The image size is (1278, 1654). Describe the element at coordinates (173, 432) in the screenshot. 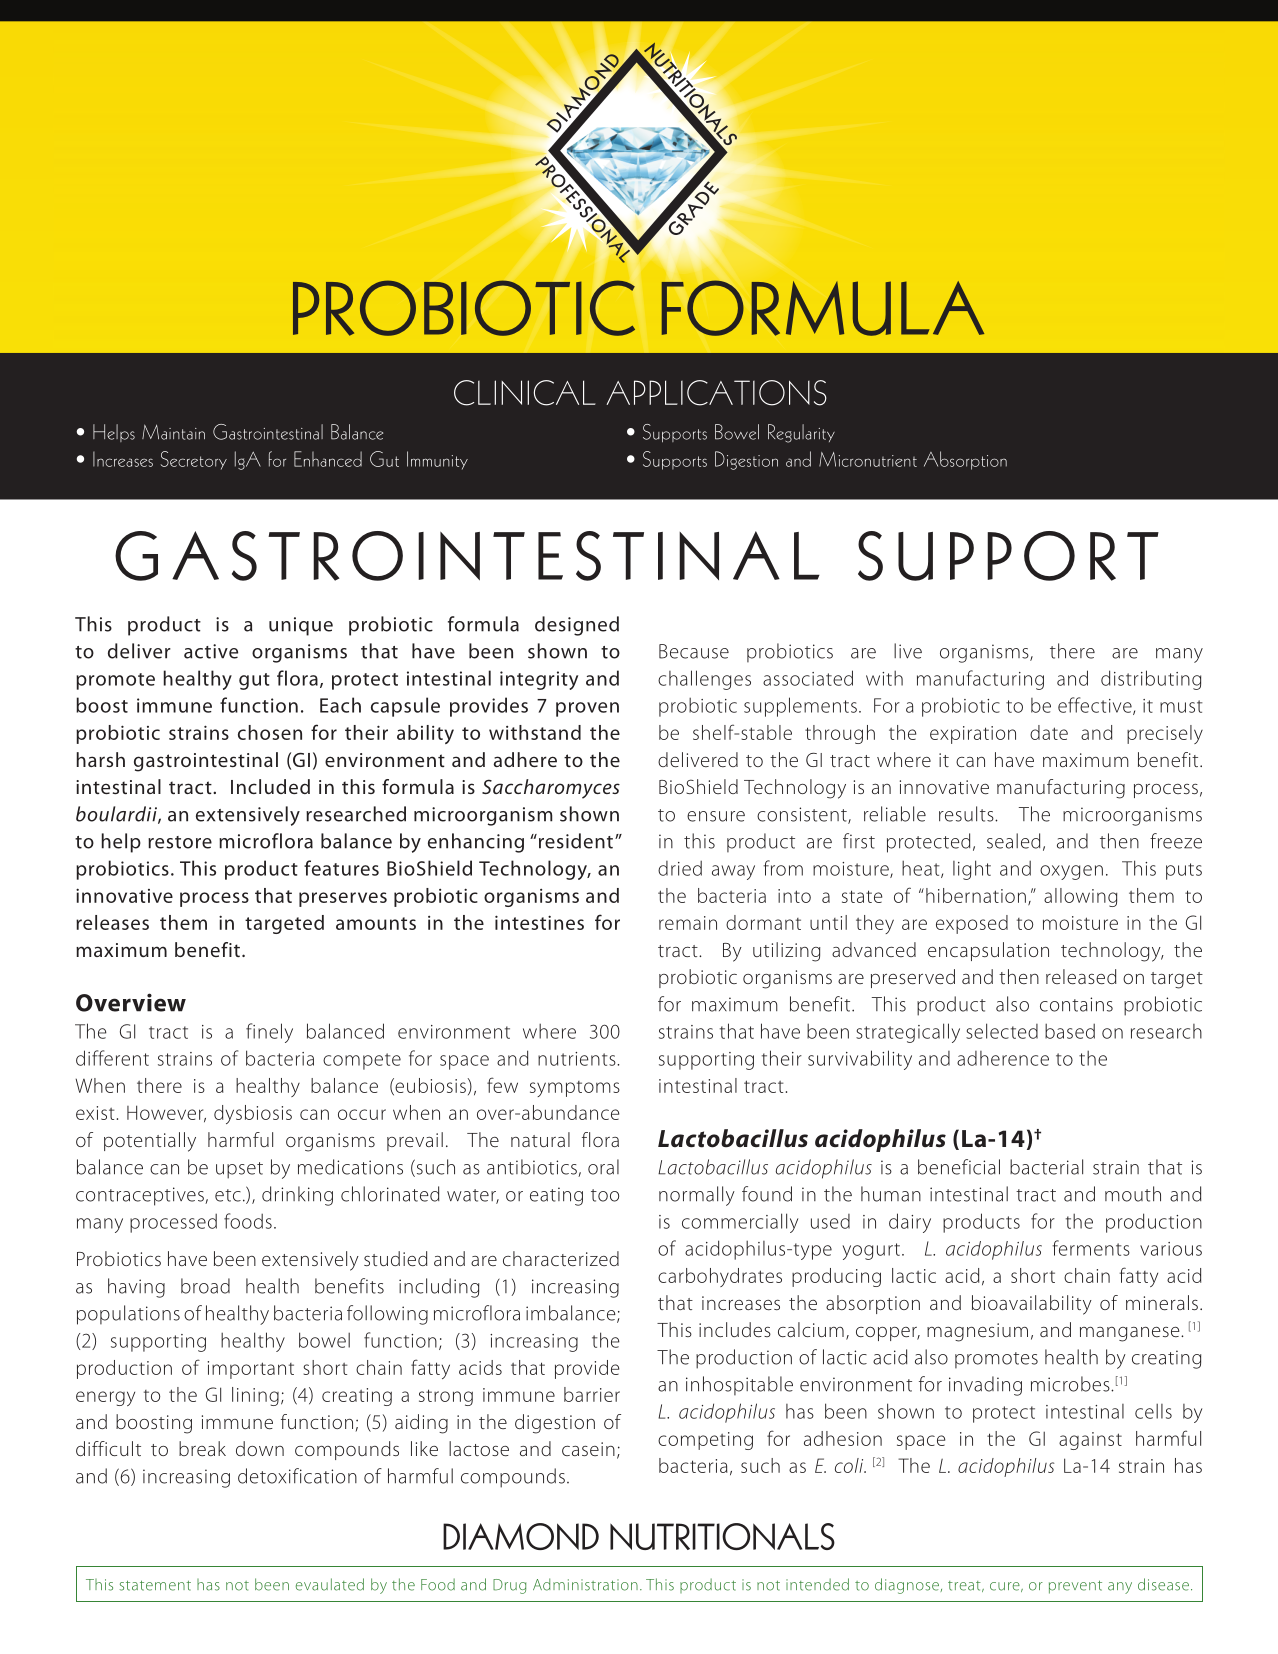

I see `Maintain` at that location.
